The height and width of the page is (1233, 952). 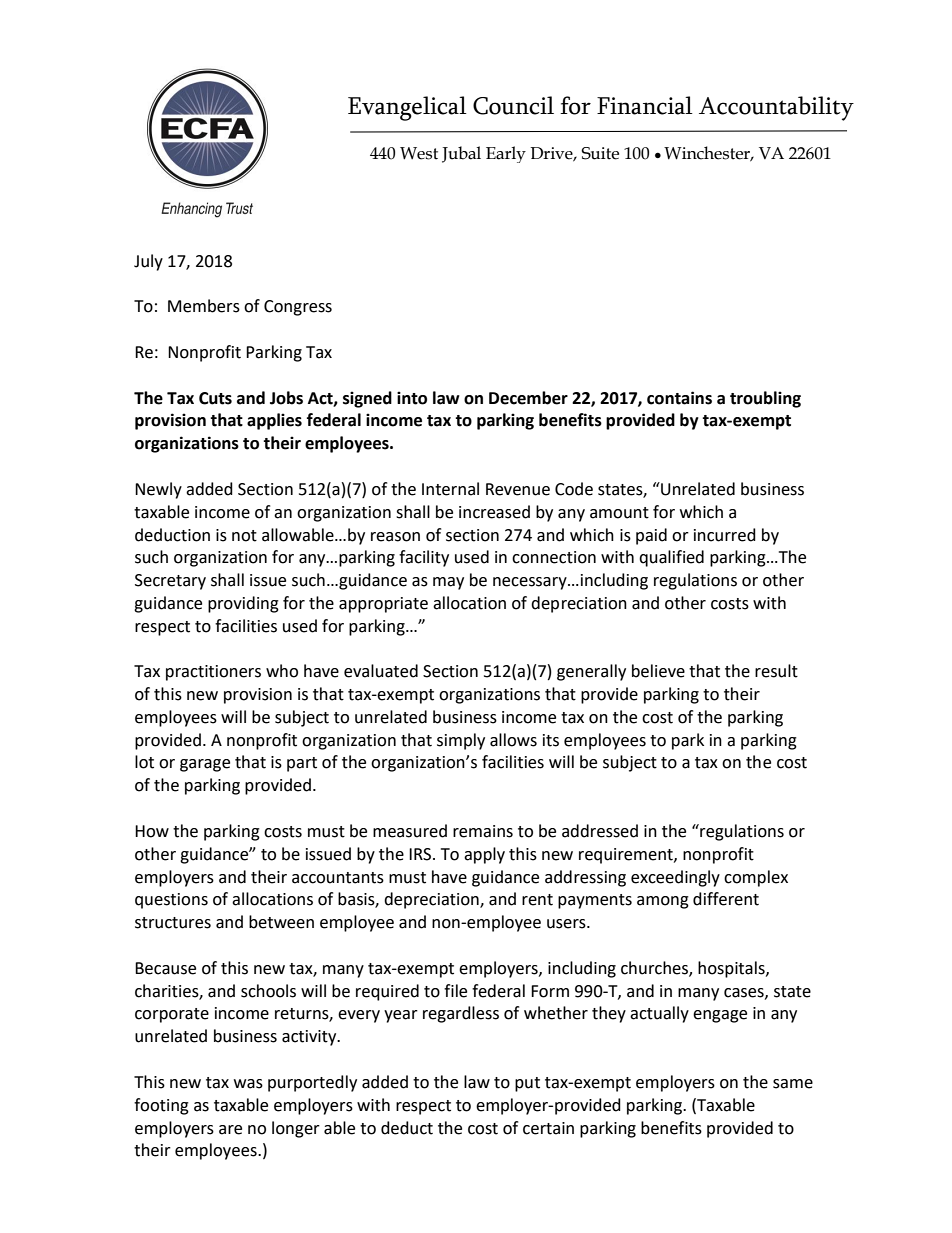 I want to click on July, so click(x=148, y=262).
